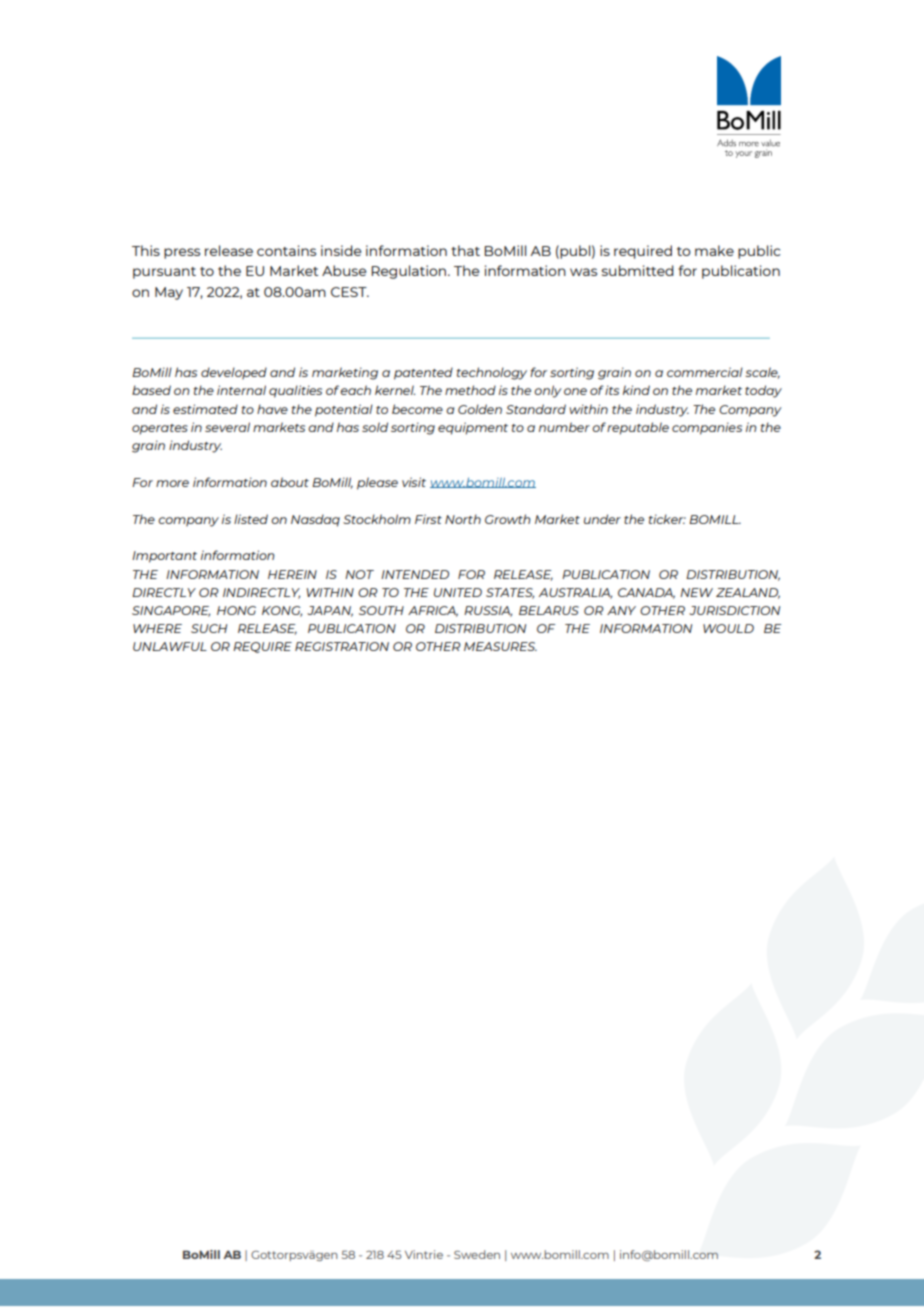  Describe the element at coordinates (172, 483) in the document. I see `more` at that location.
